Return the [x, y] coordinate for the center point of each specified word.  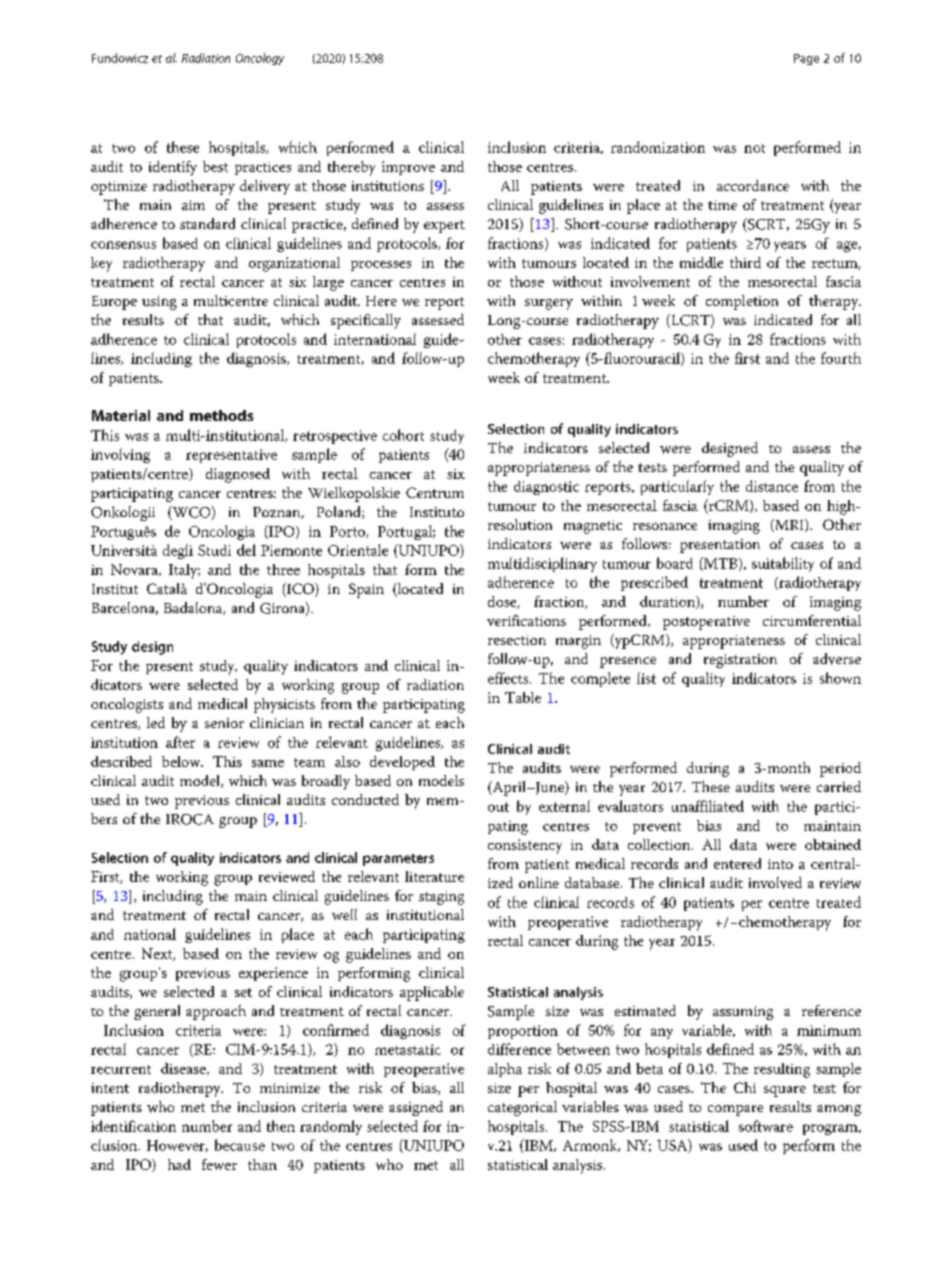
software [766, 1126]
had [179, 1164]
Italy [184, 571]
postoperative [706, 623]
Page [806, 59]
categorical [522, 1108]
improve [408, 168]
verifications [526, 620]
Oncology [260, 59]
